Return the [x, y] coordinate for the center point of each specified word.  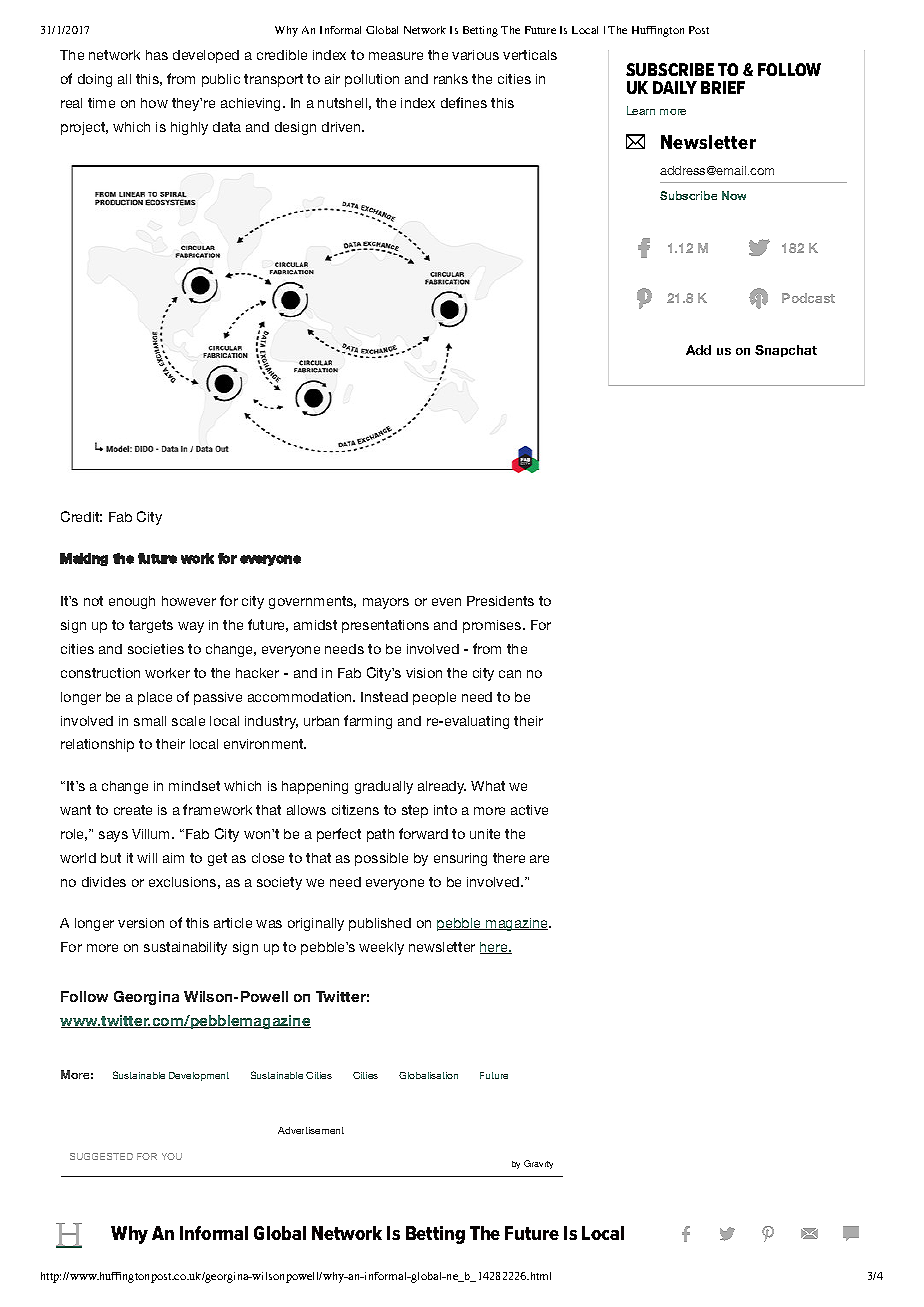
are [539, 859]
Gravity [538, 1164]
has [157, 55]
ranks [451, 79]
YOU [172, 1156]
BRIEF [723, 87]
